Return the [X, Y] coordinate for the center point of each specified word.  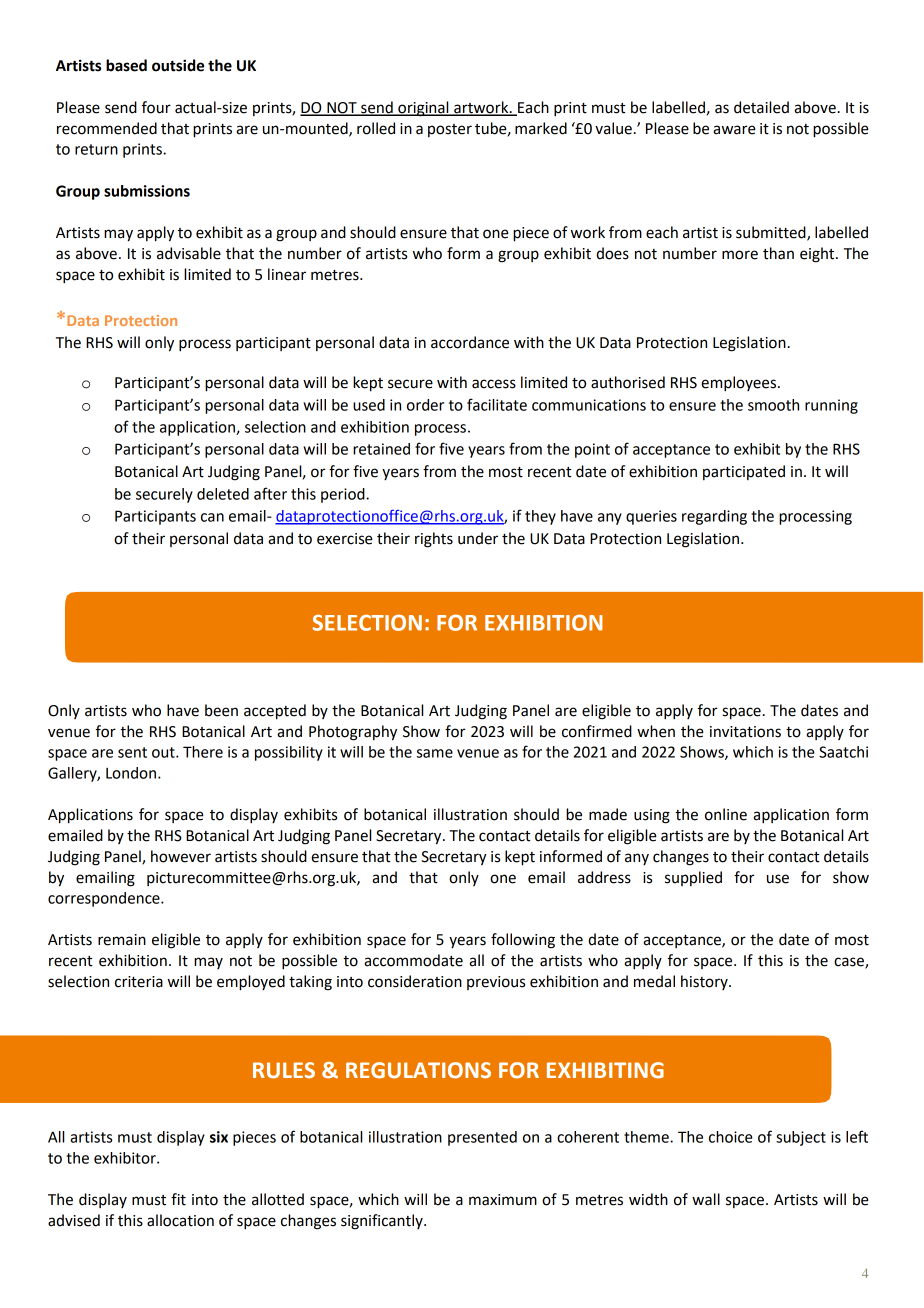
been [221, 710]
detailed [761, 107]
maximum [503, 1200]
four [156, 107]
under [478, 538]
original [423, 109]
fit [178, 1199]
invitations [745, 732]
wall [706, 1199]
